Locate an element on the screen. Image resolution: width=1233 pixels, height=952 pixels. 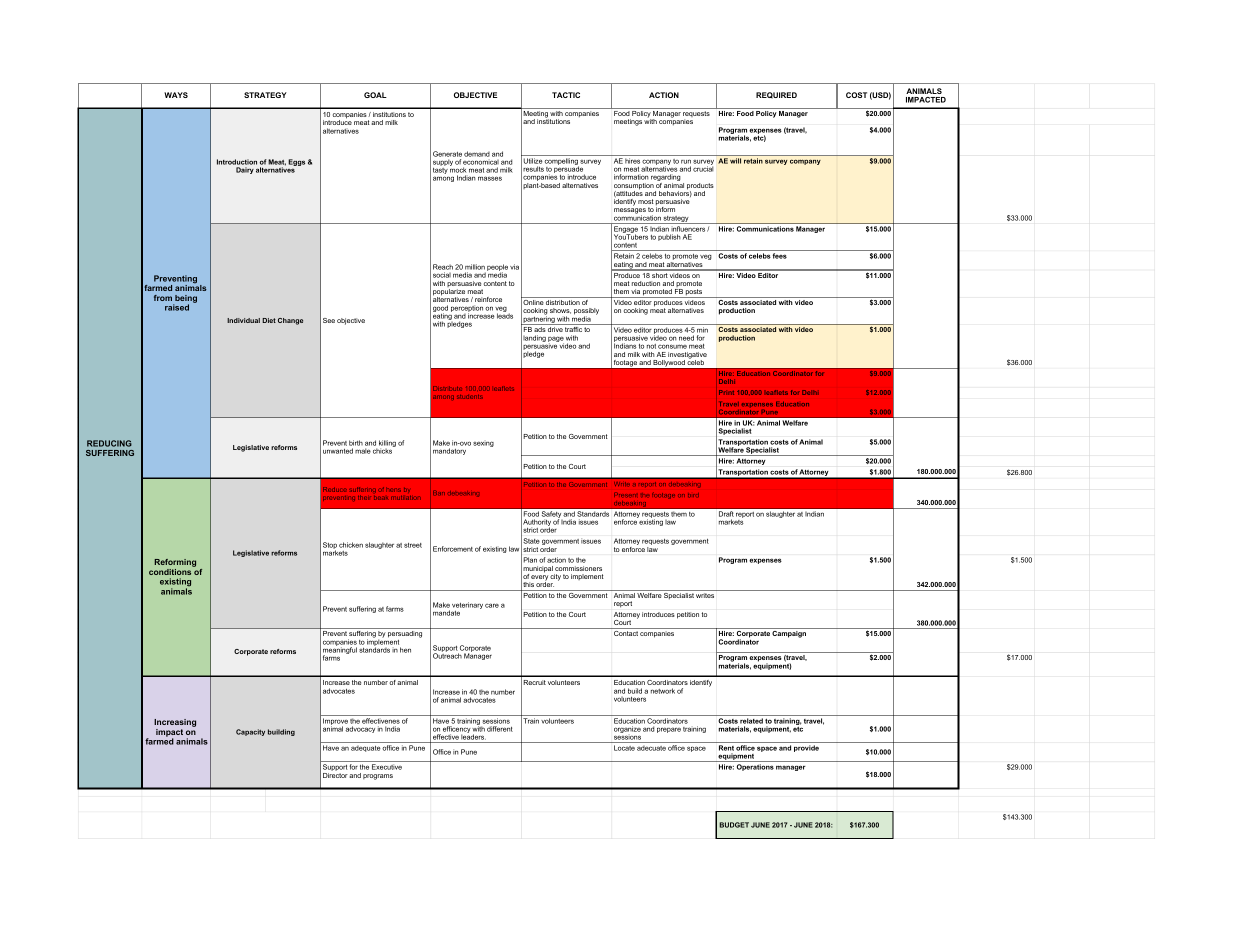
posts is located at coordinates (694, 293).
